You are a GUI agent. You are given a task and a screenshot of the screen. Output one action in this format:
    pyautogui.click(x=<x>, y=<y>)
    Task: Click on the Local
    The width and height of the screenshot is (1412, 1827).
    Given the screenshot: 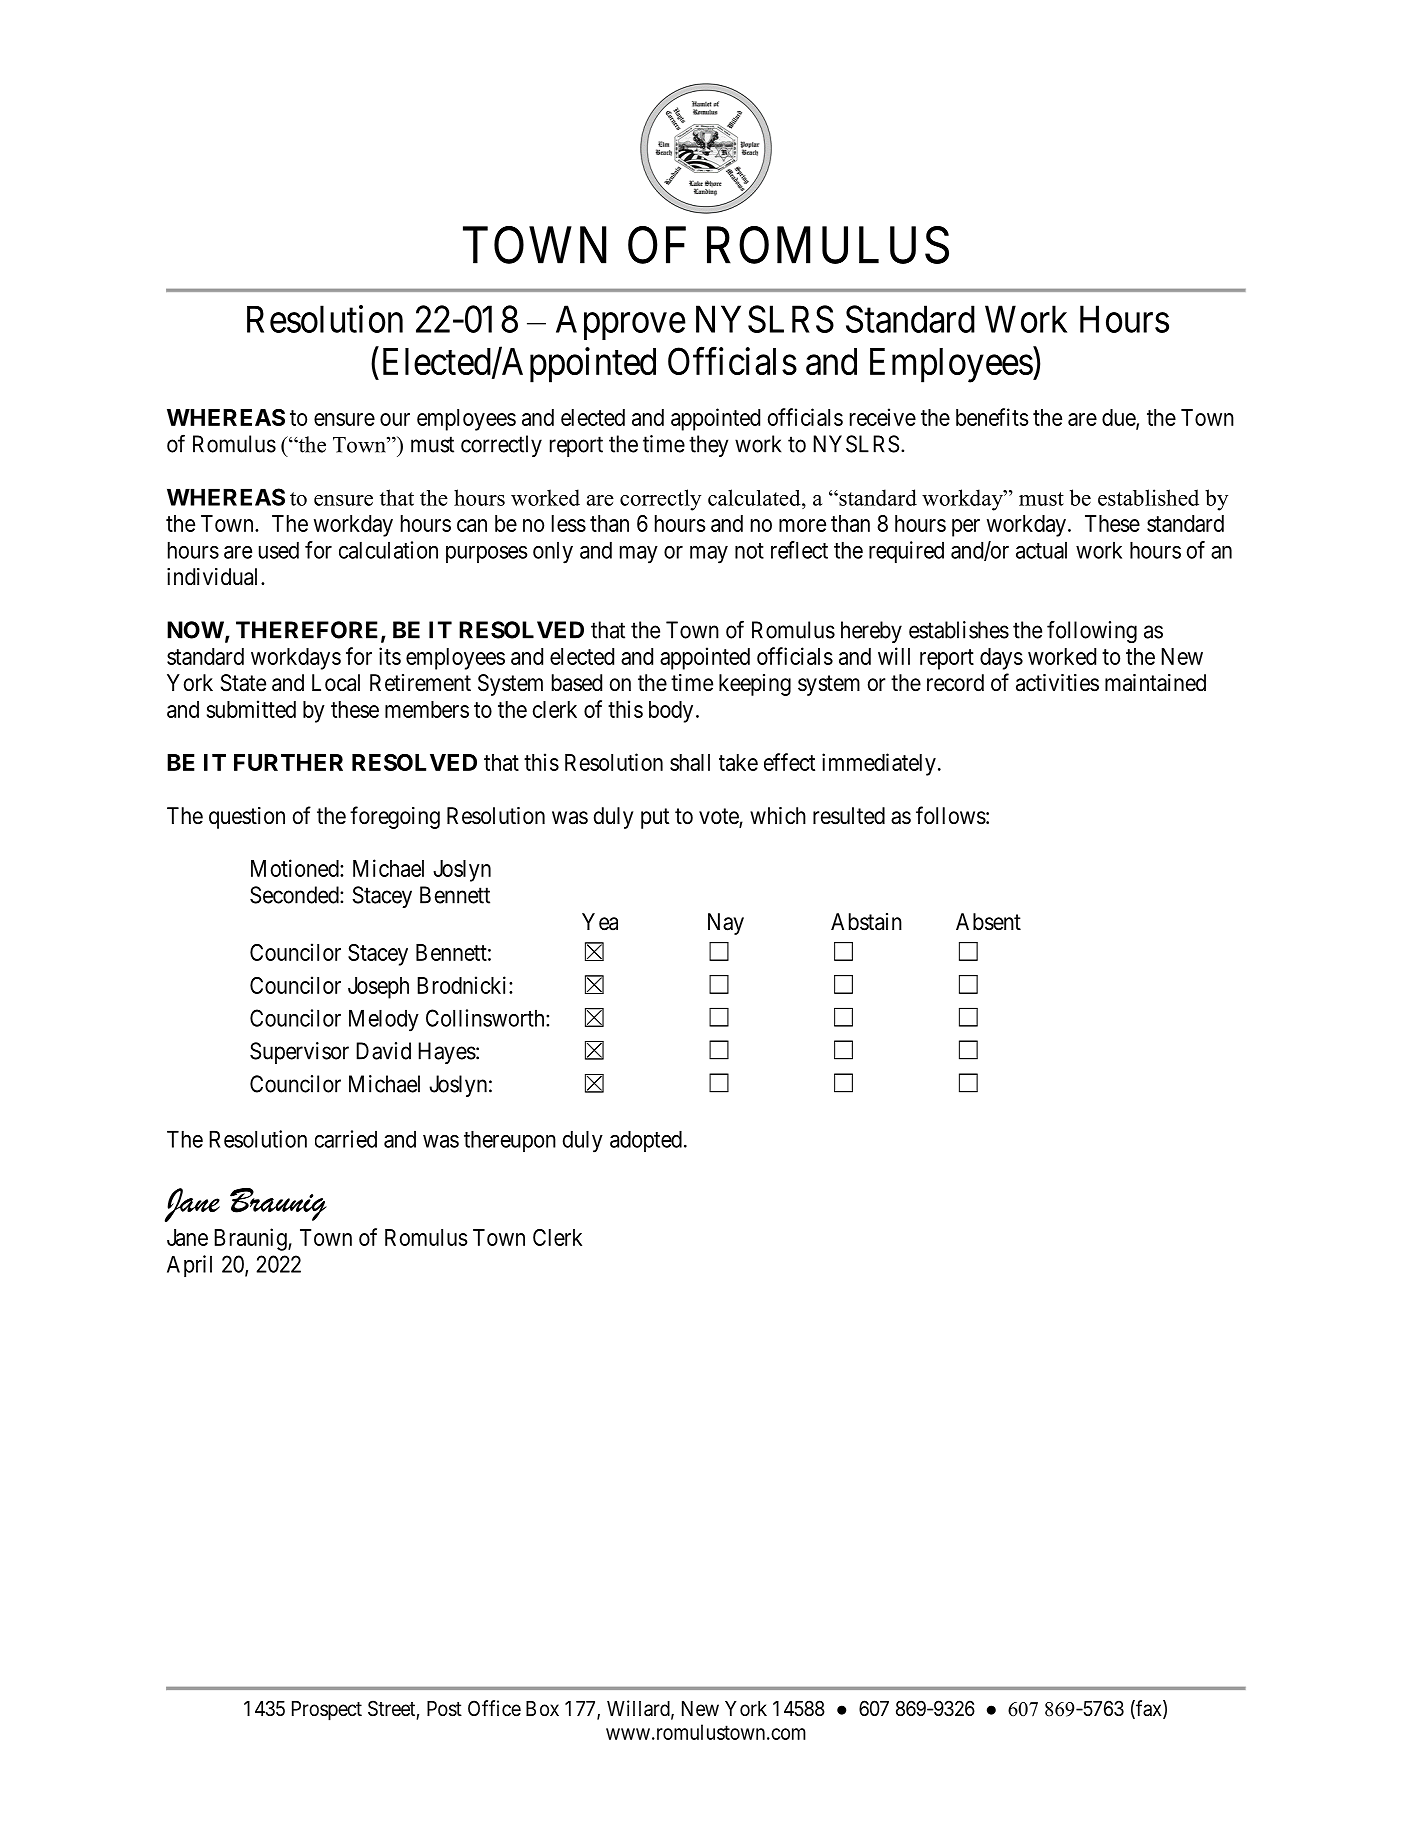 What is the action you would take?
    pyautogui.click(x=336, y=683)
